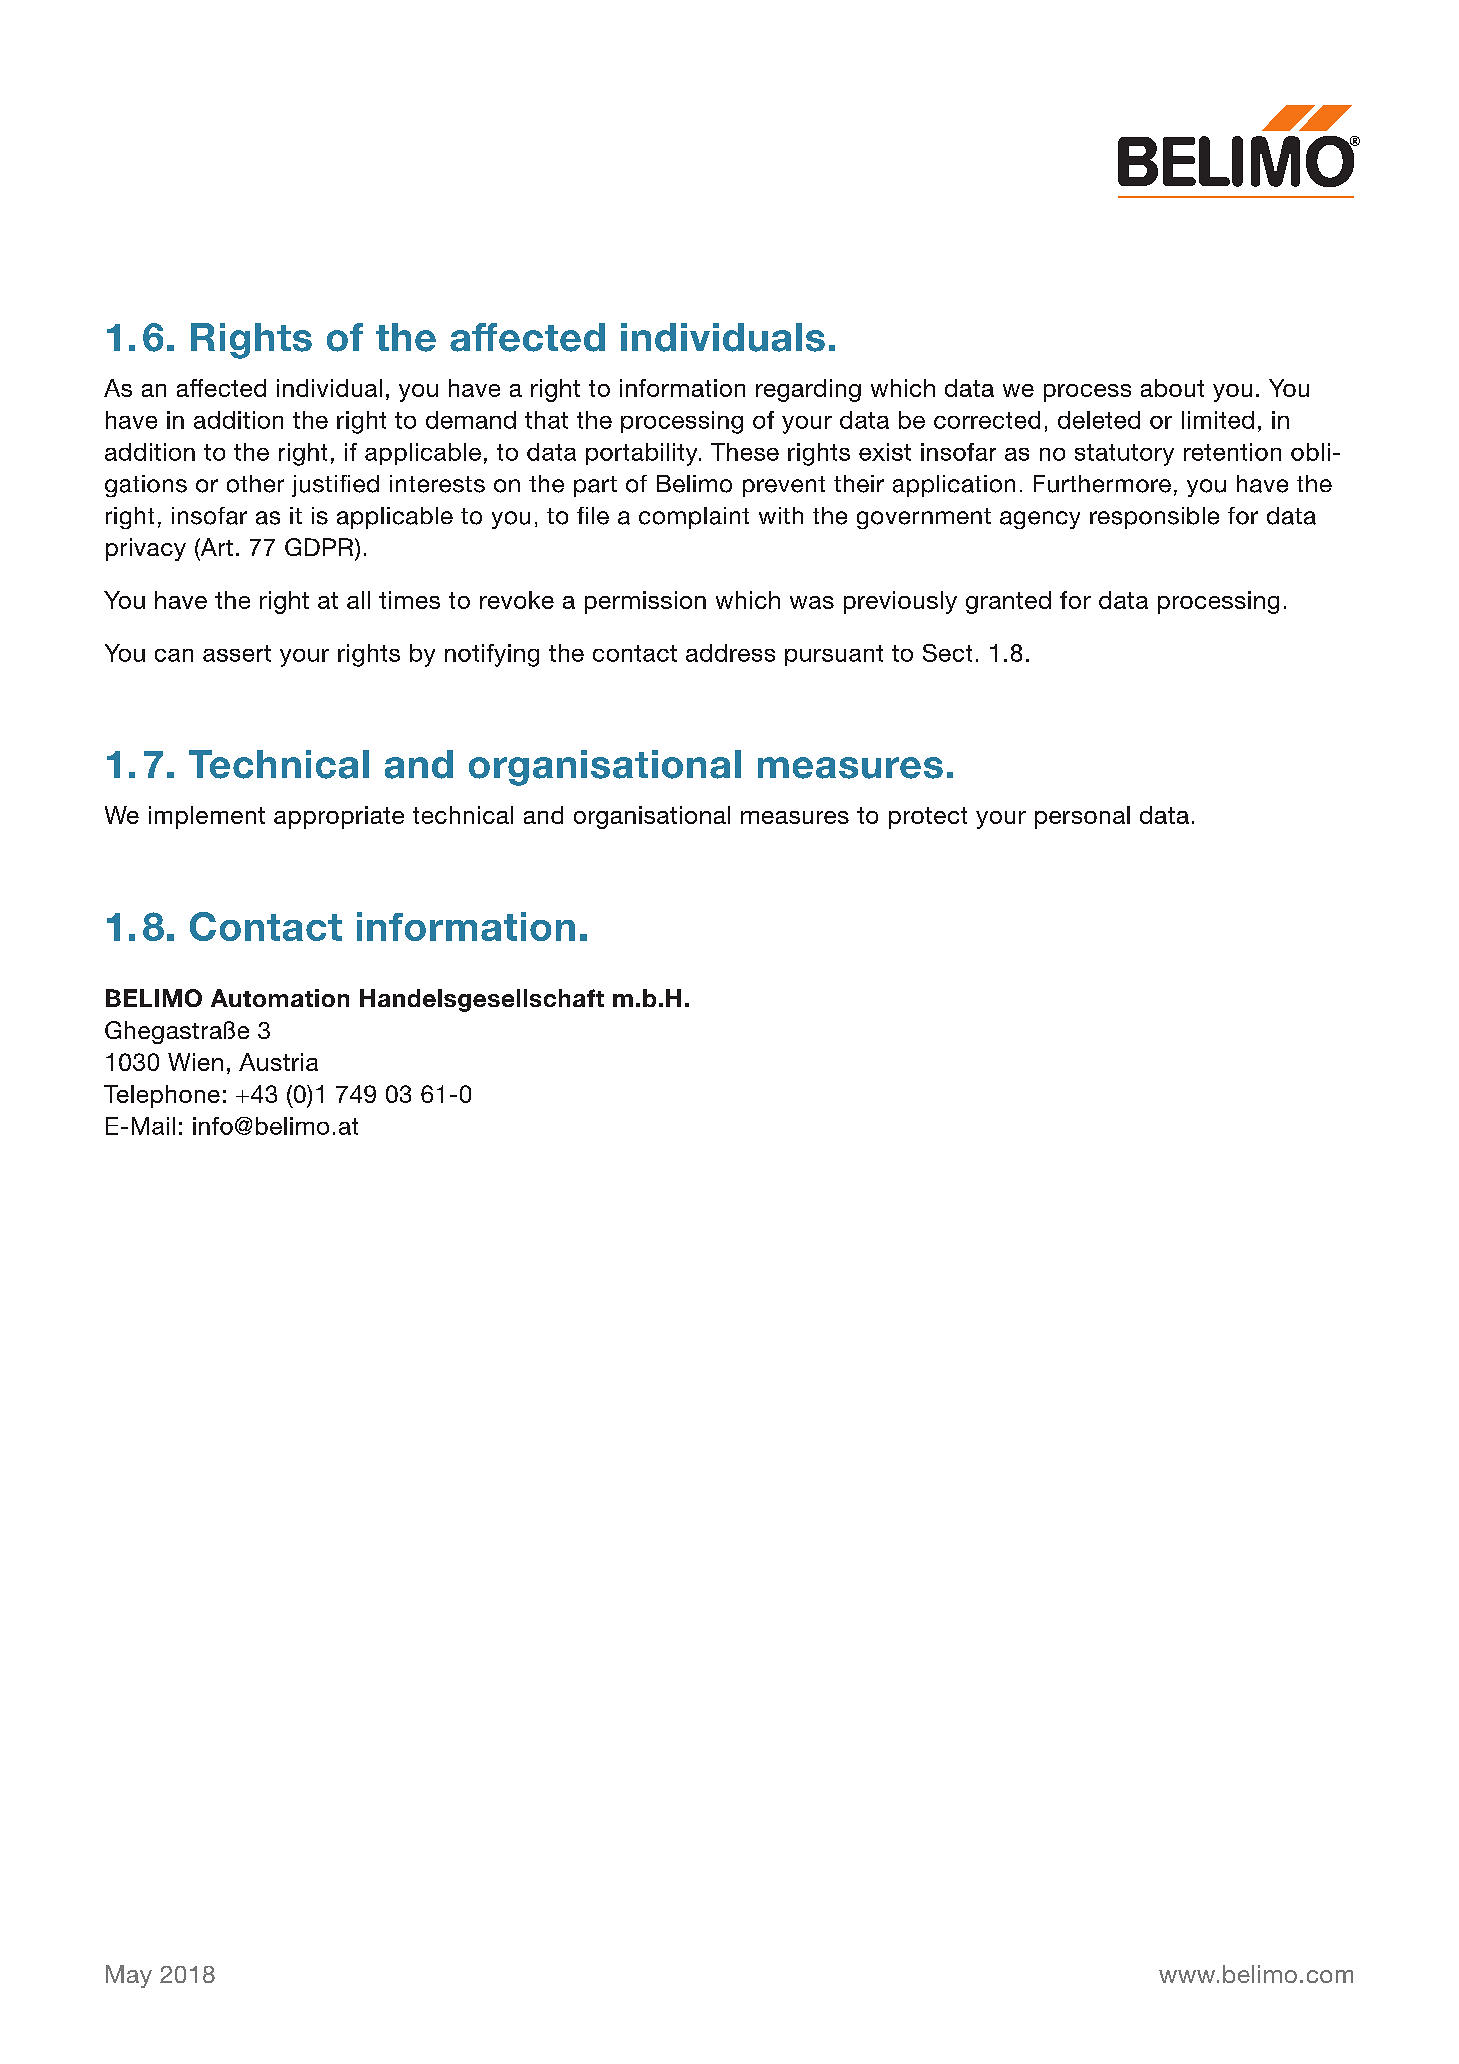 This screenshot has height=2064, width=1459. I want to click on May, so click(129, 1976).
